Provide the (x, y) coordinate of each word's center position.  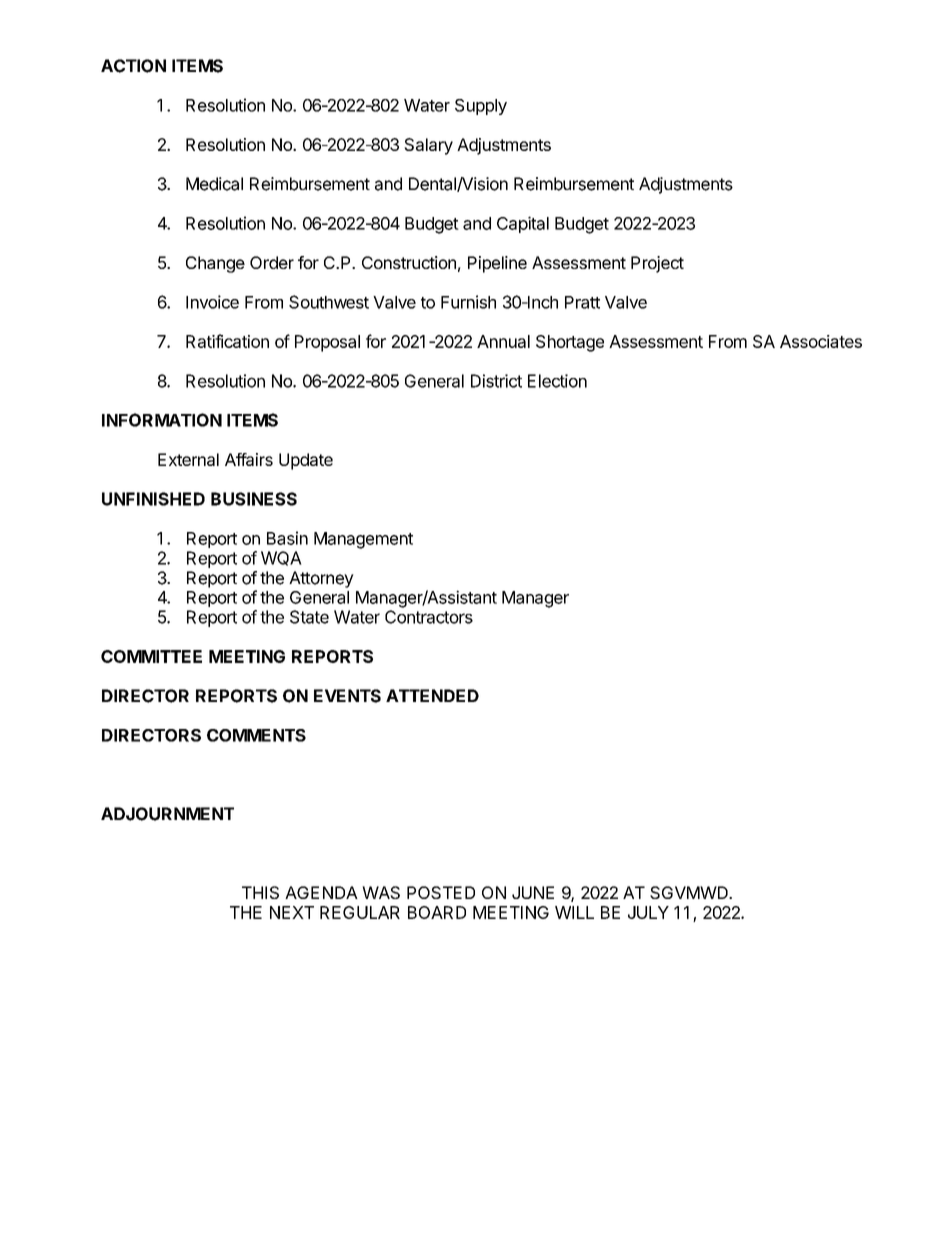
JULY (648, 912)
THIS (260, 892)
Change (215, 264)
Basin (287, 538)
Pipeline (497, 264)
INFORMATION (162, 420)
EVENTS (347, 696)
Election (557, 381)
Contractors (429, 617)
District (496, 381)
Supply (481, 107)
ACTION (133, 66)
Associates (821, 341)
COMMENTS (256, 735)
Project (657, 264)
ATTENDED (432, 695)
